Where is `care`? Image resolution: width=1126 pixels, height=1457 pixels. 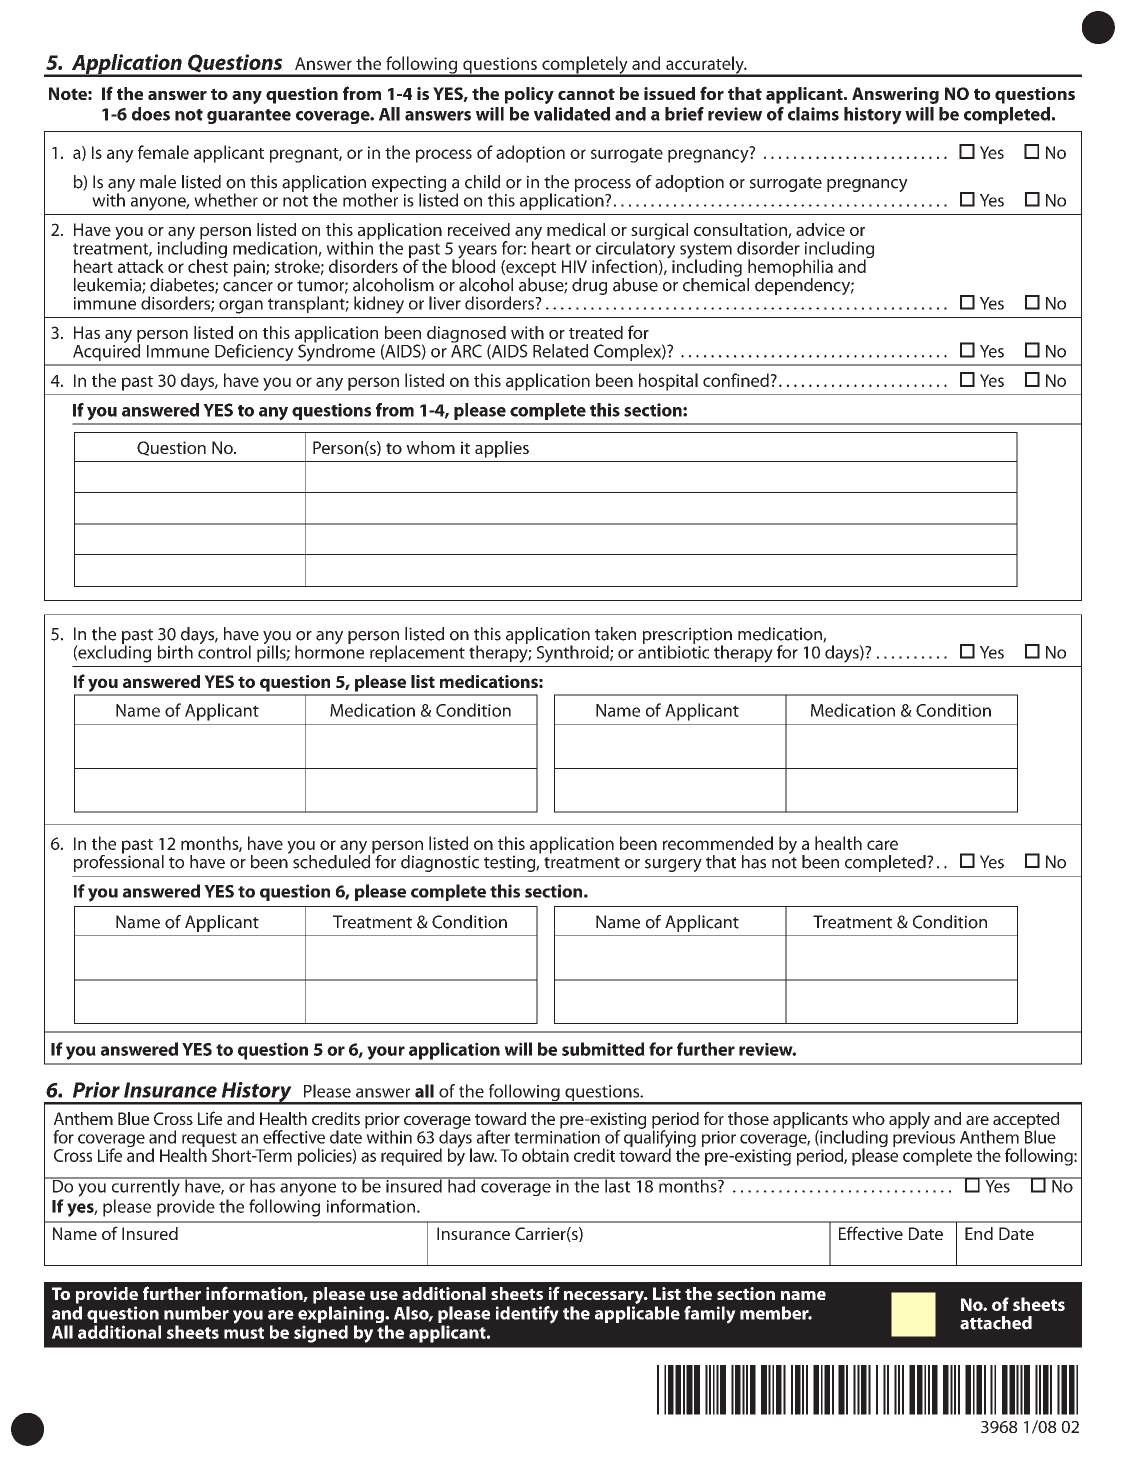
care is located at coordinates (882, 845).
